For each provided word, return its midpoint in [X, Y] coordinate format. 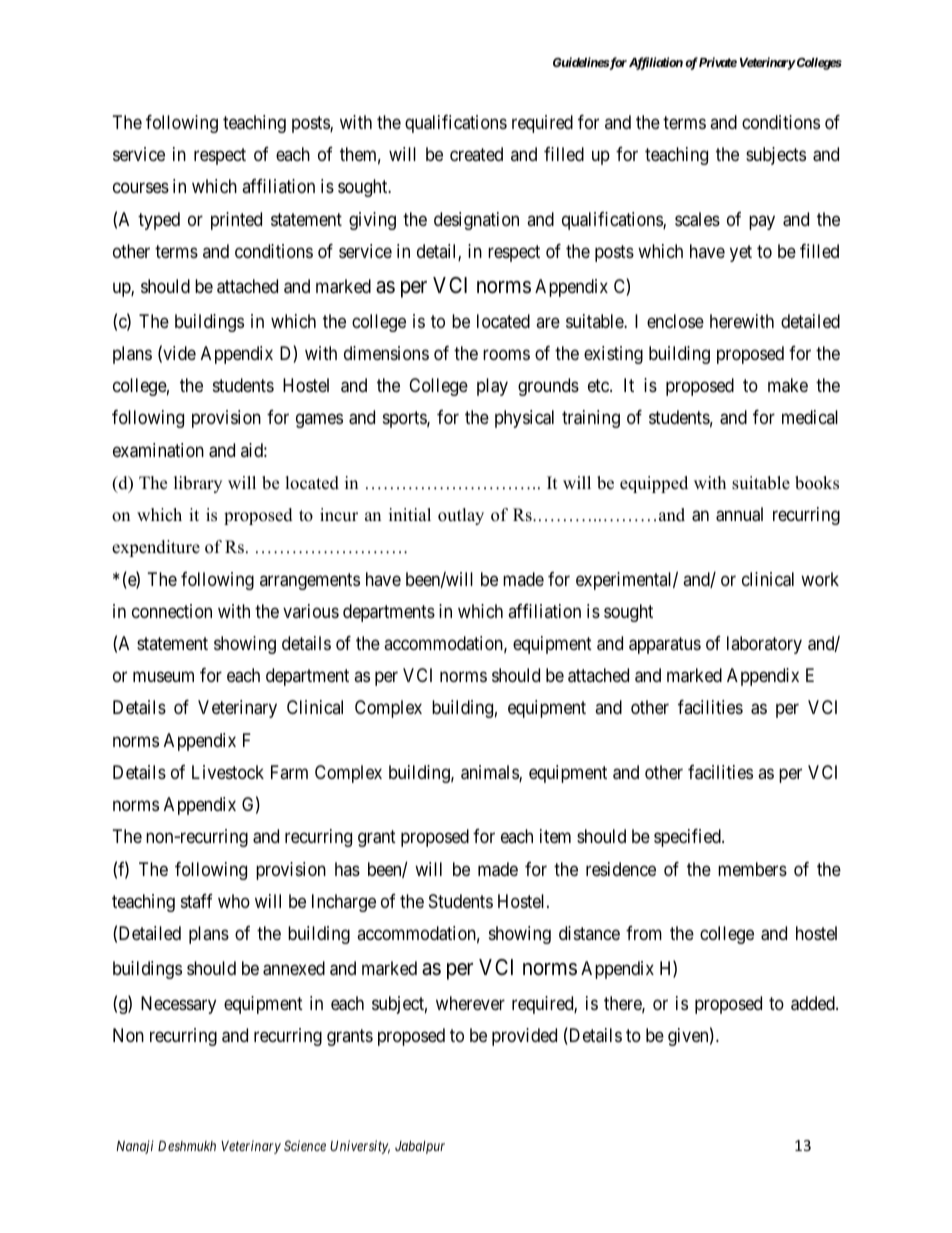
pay [762, 222]
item [555, 836]
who [234, 901]
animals [490, 773]
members [752, 869]
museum [163, 677]
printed [236, 221]
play [492, 387]
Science [305, 1145]
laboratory [764, 645]
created [476, 154]
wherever [470, 1003]
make [788, 385]
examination [158, 450]
